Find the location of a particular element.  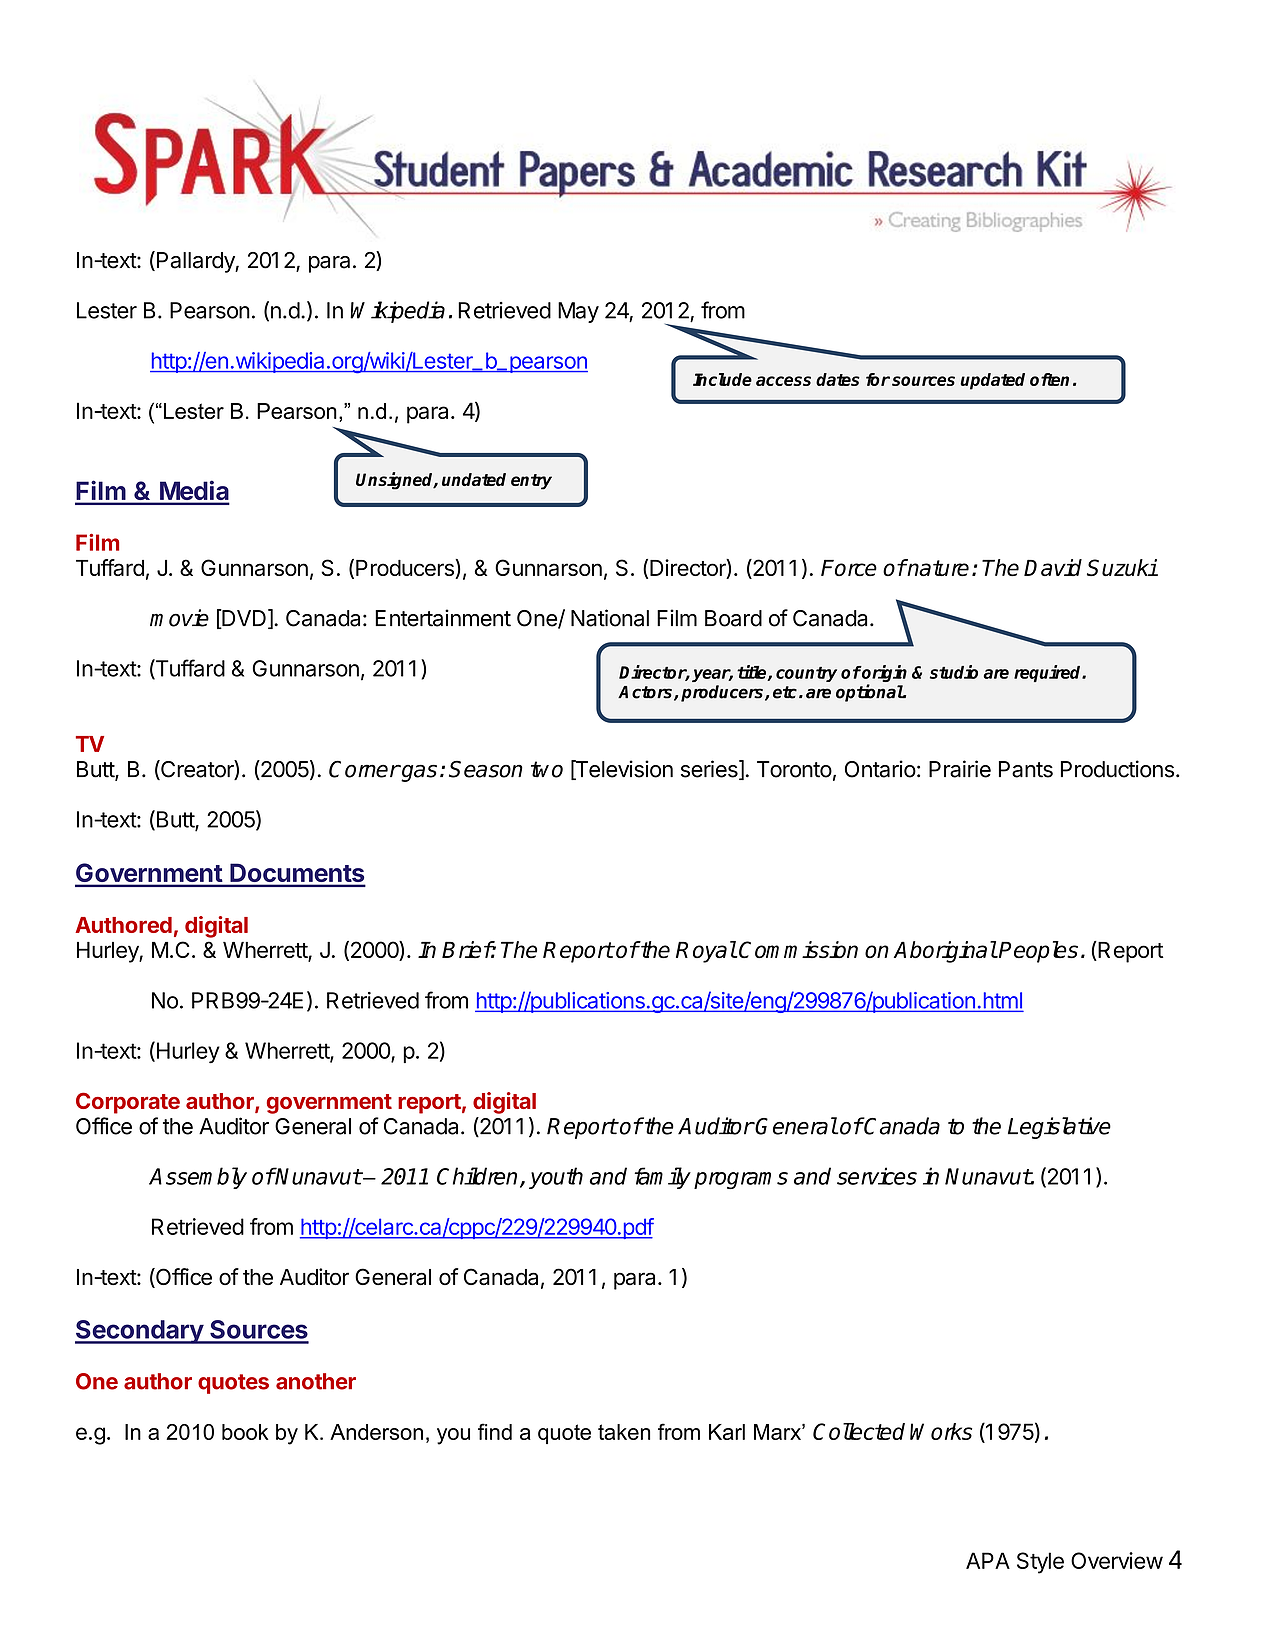

National is located at coordinates (610, 618).
